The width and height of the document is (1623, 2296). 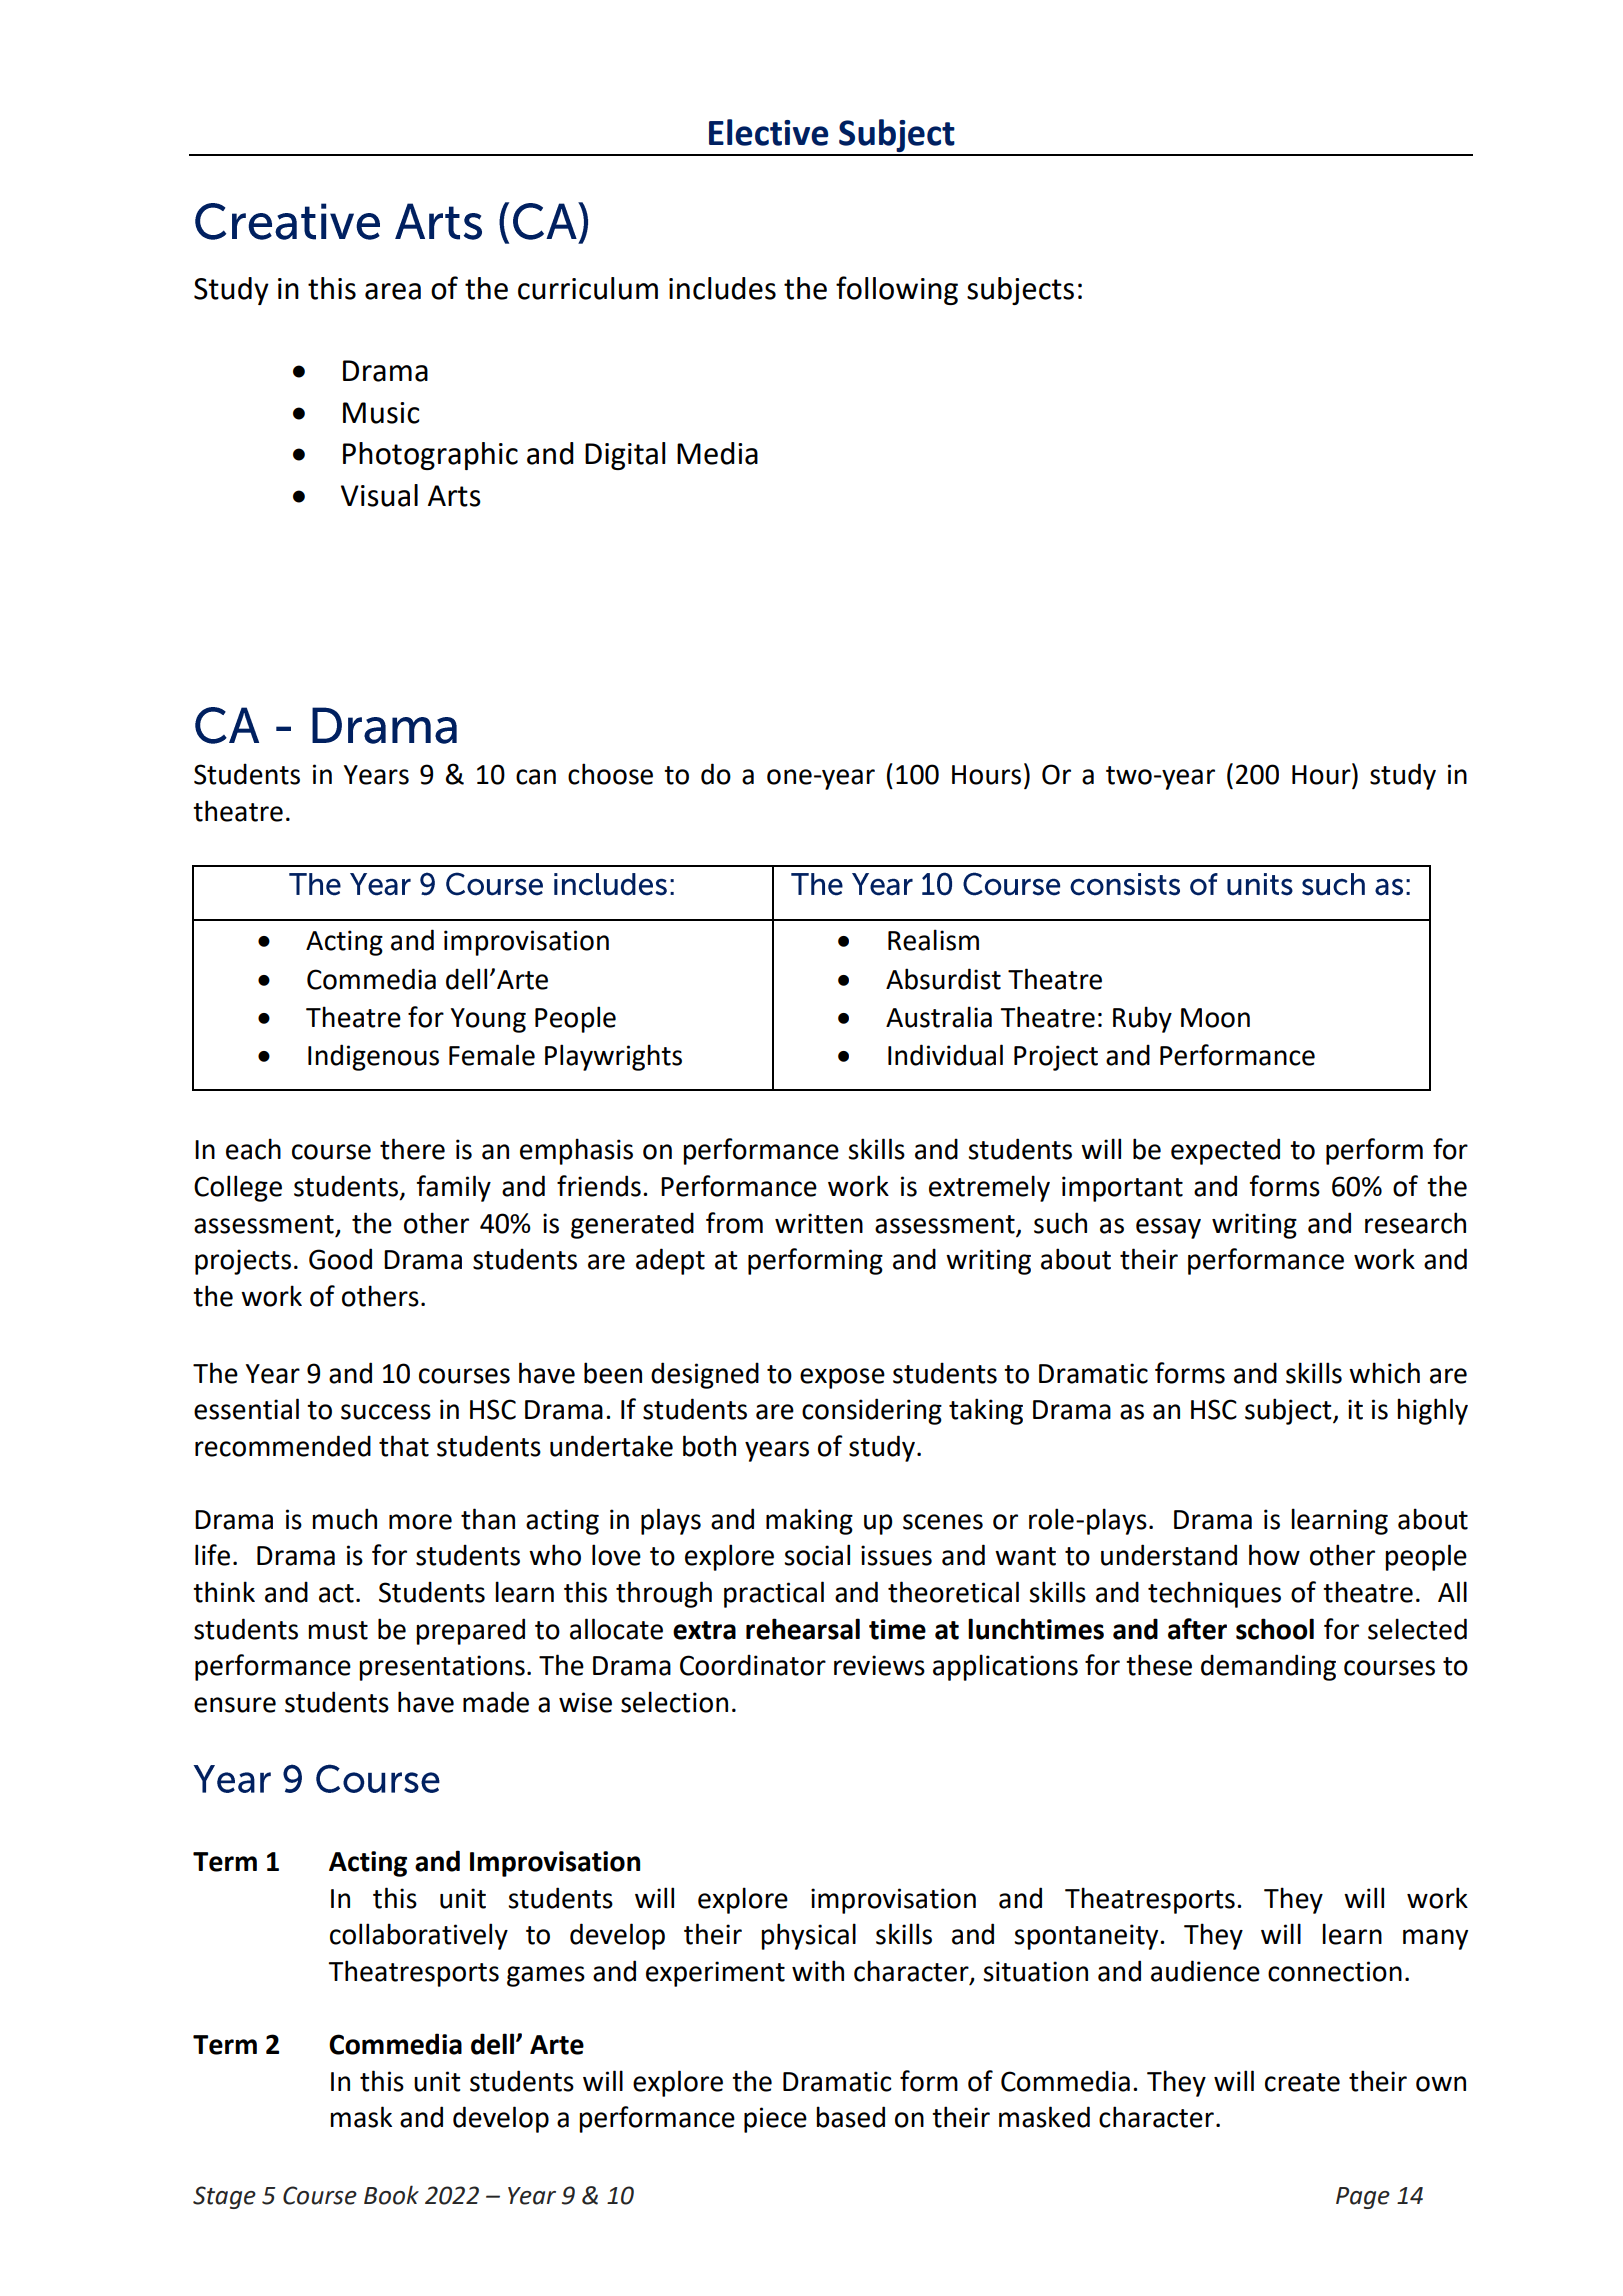 I want to click on Moon, so click(x=1215, y=1018).
